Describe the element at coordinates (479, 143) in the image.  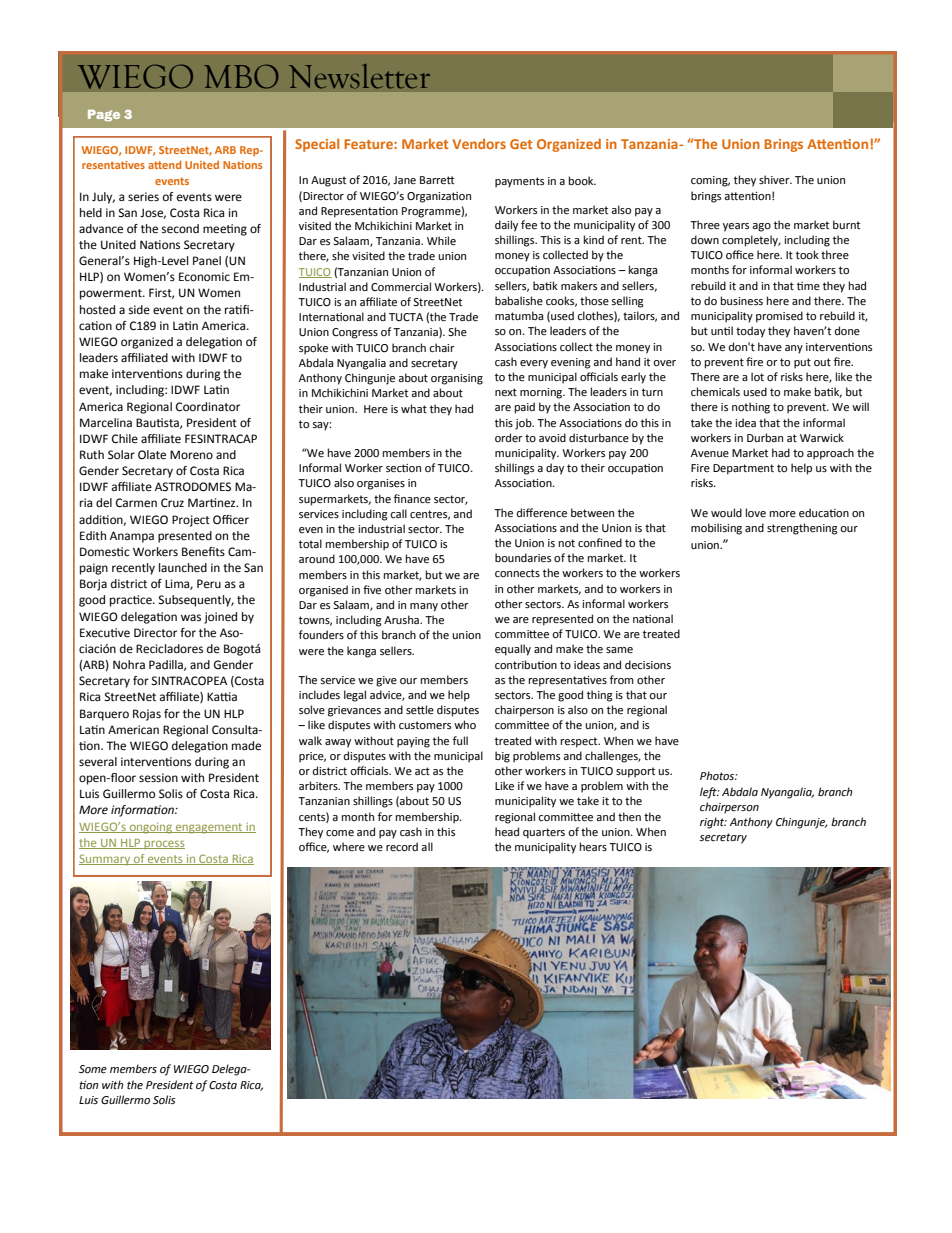
I see `Vendors` at that location.
